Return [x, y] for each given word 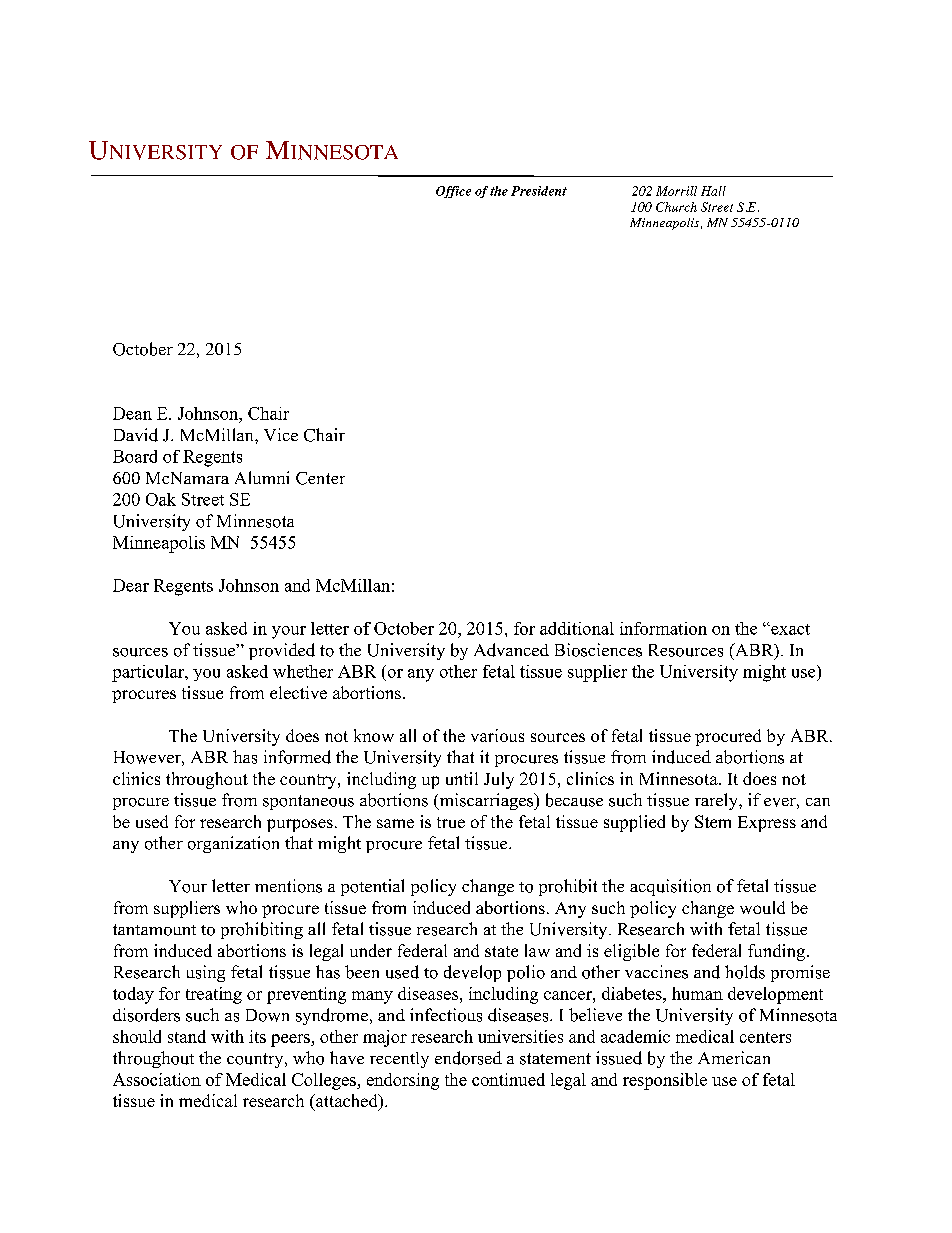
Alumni [262, 477]
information [663, 628]
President [539, 191]
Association [157, 1079]
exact [789, 629]
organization [233, 844]
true [451, 822]
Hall [713, 191]
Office [453, 192]
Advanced [511, 650]
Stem [713, 821]
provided [282, 651]
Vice [281, 434]
